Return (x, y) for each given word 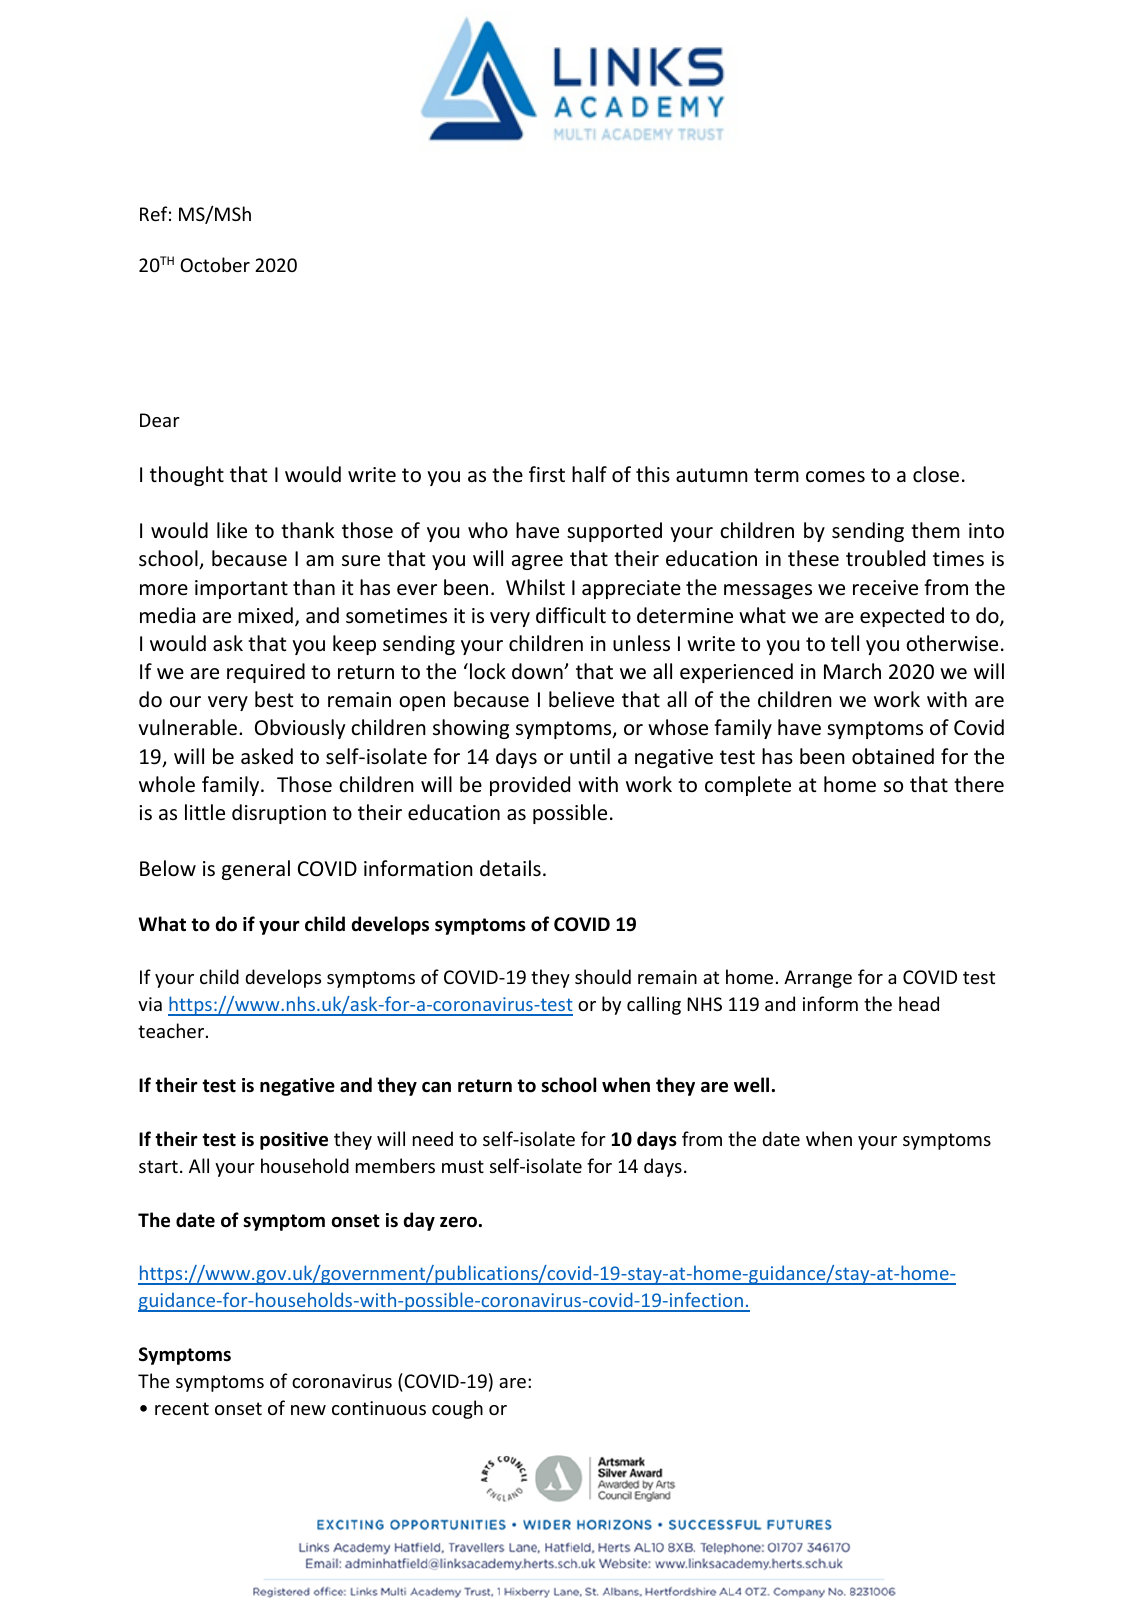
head (919, 1003)
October (215, 264)
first (547, 474)
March (852, 671)
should (603, 976)
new (308, 1410)
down (538, 671)
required (266, 673)
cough (457, 1409)
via (150, 1004)
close (936, 474)
